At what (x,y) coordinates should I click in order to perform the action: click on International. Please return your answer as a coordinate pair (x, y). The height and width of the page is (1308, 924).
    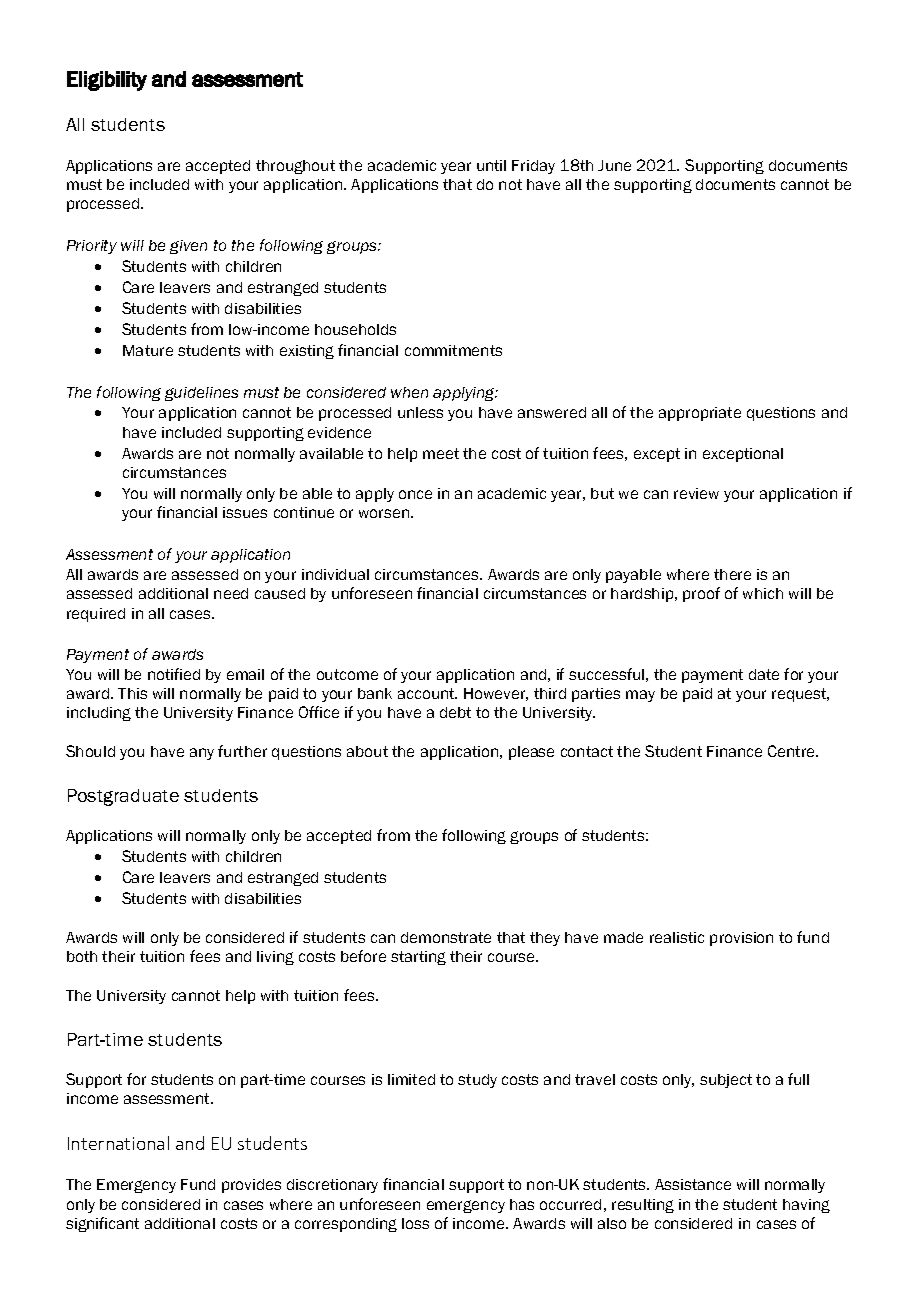
    Looking at the image, I should click on (118, 1143).
